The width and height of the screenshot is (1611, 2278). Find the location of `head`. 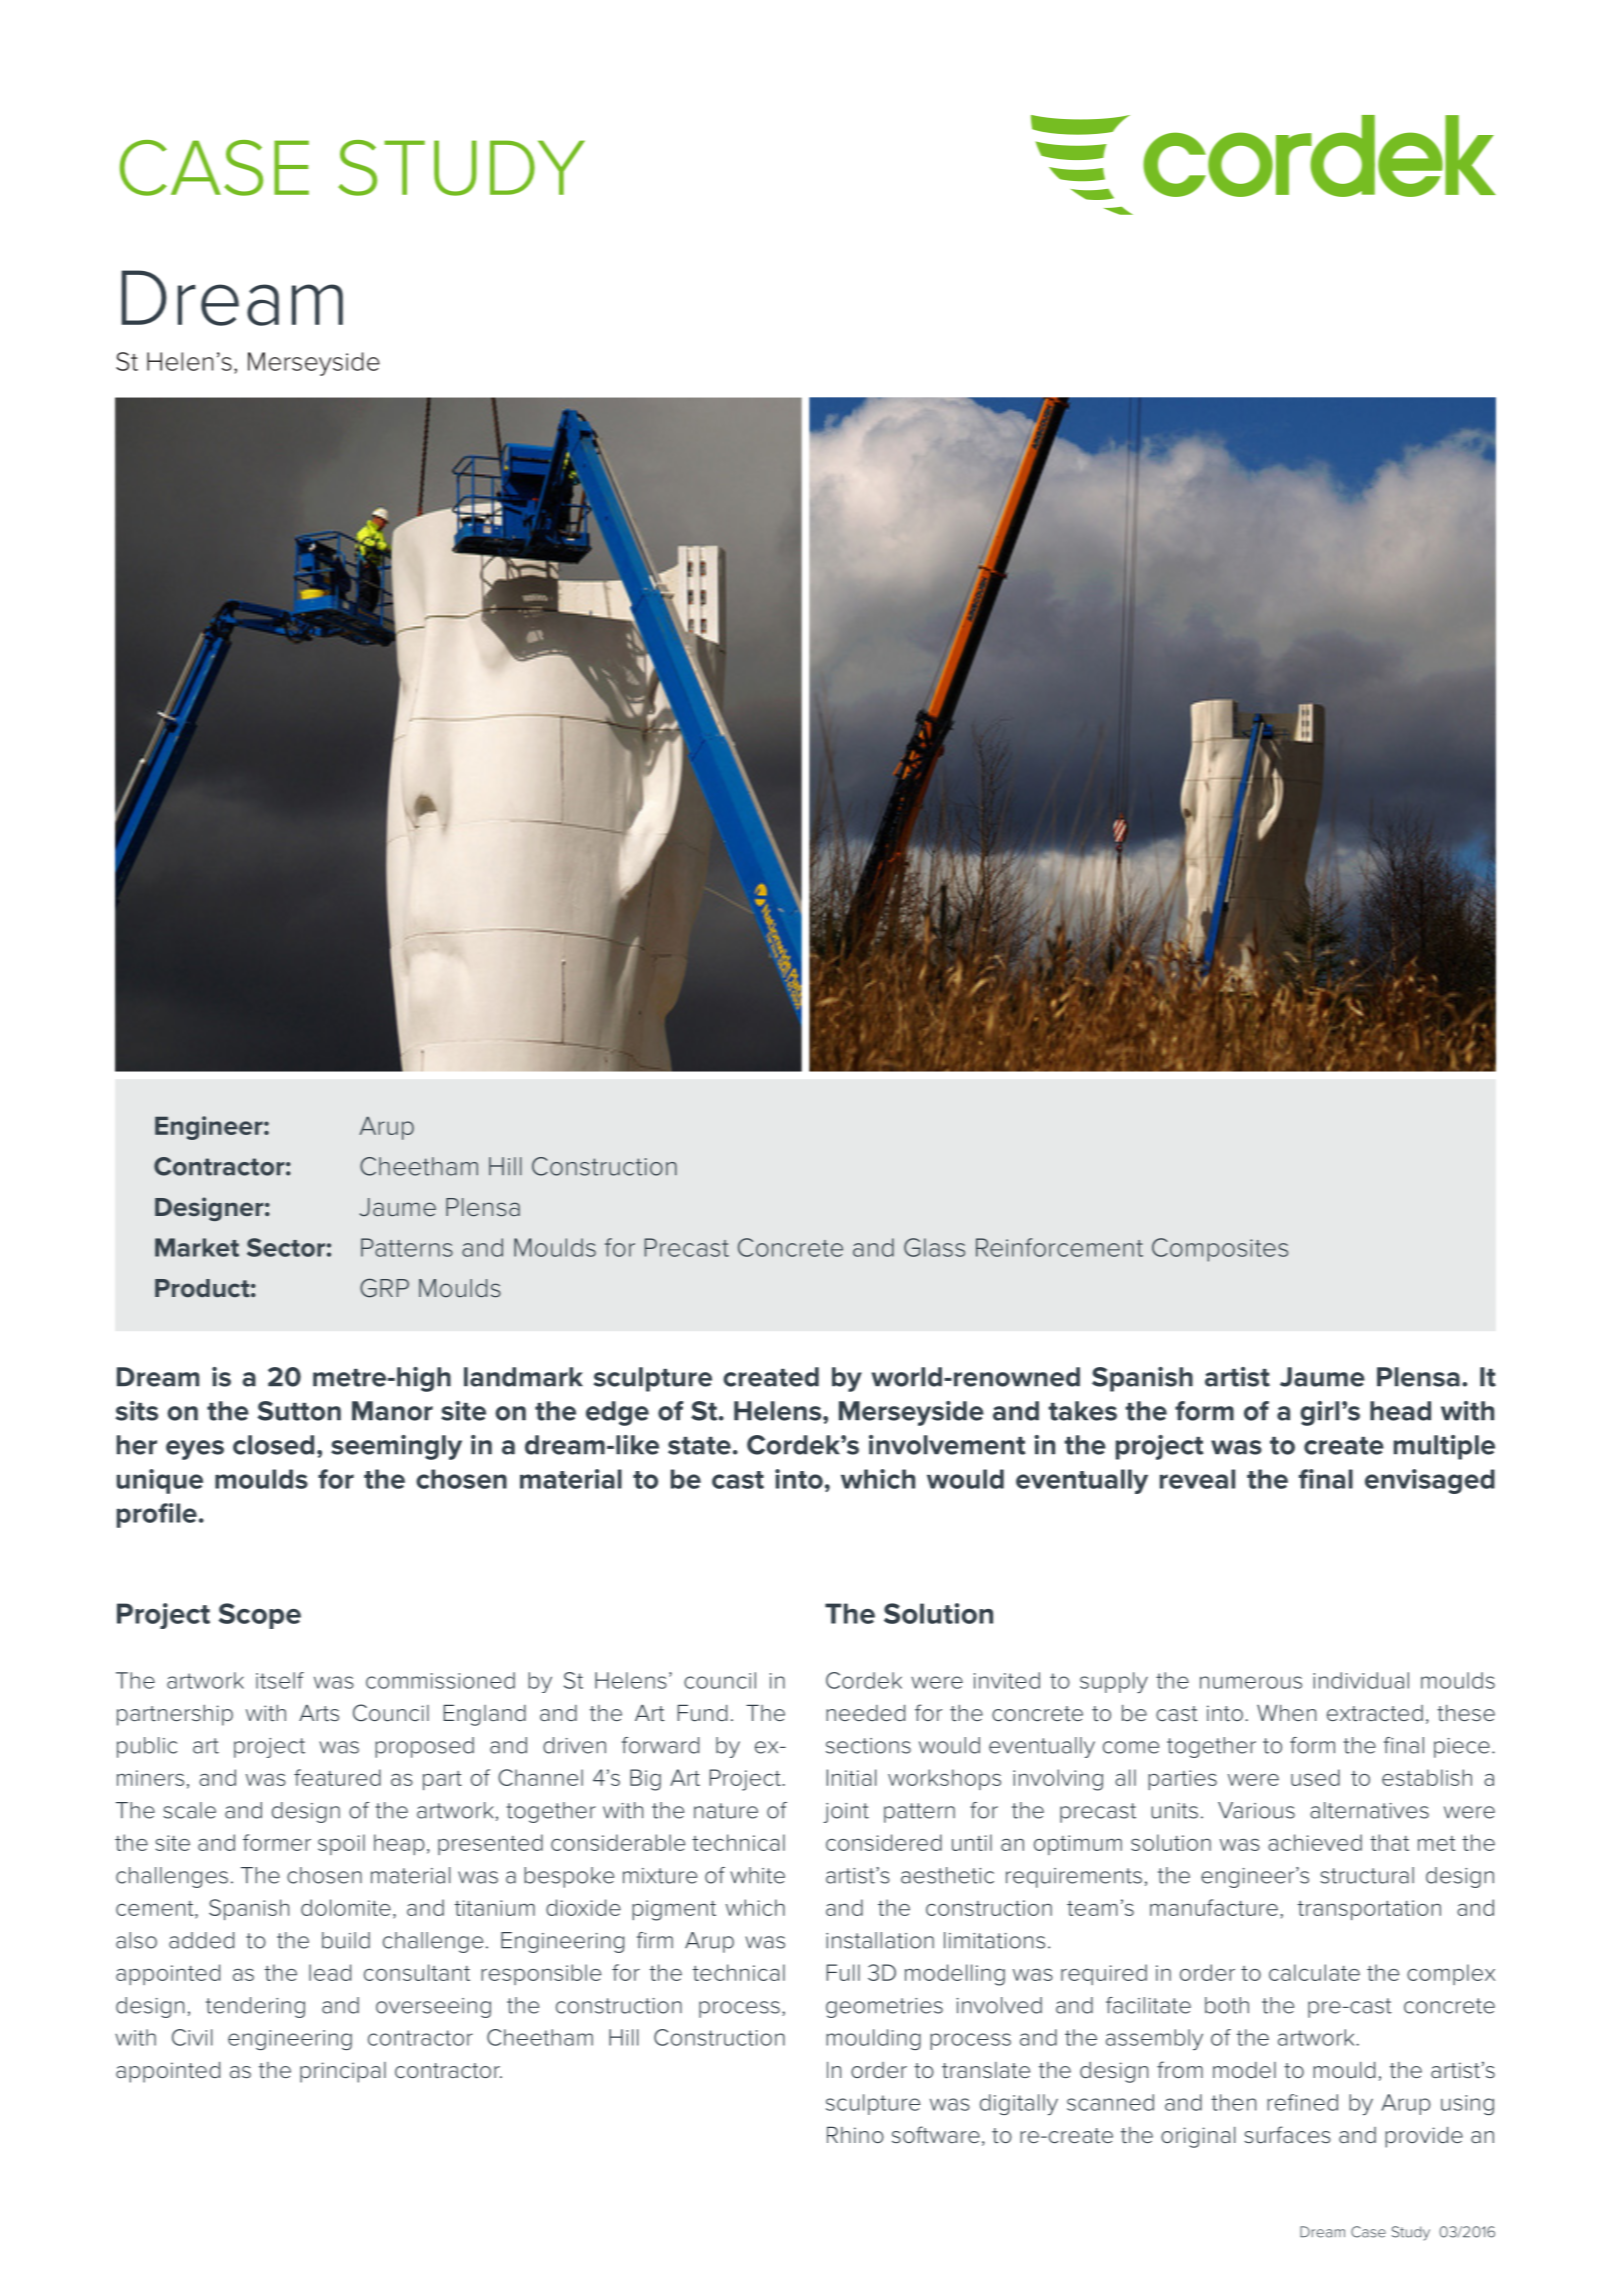

head is located at coordinates (1400, 1411).
